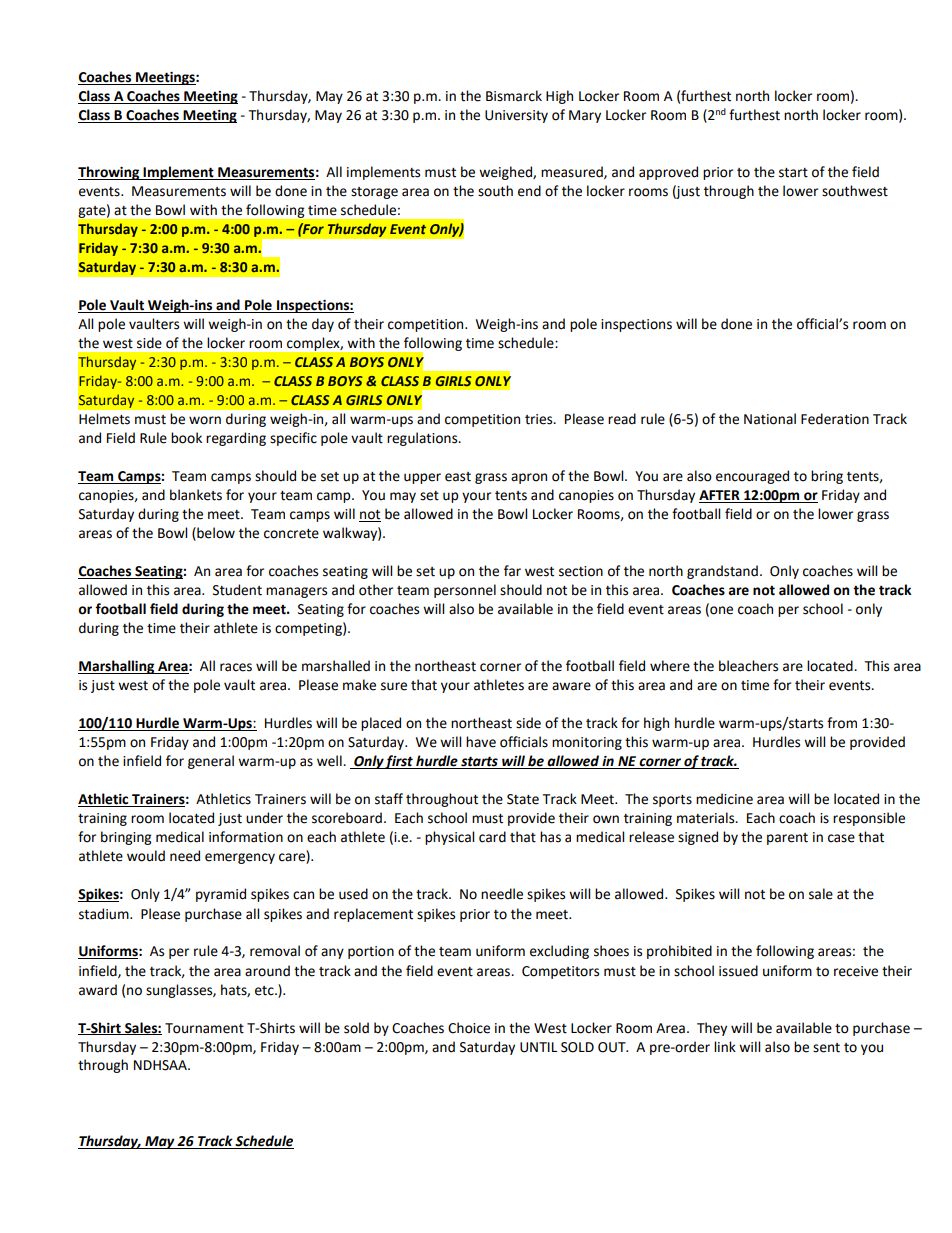 This screenshot has width=952, height=1233. Describe the element at coordinates (110, 173) in the screenshot. I see `Throwing` at that location.
